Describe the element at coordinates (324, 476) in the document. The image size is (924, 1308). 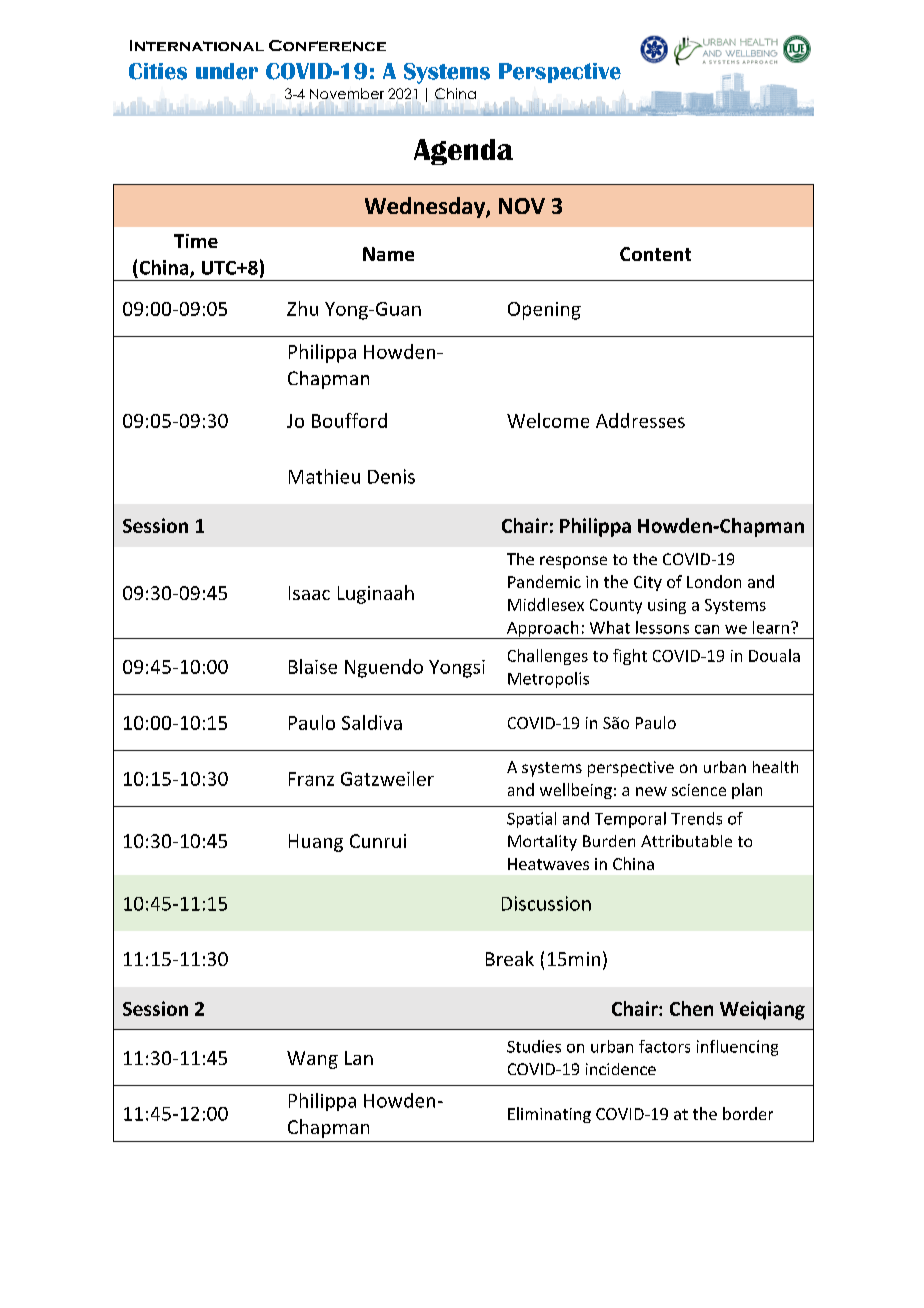
I see `Mathieu` at that location.
